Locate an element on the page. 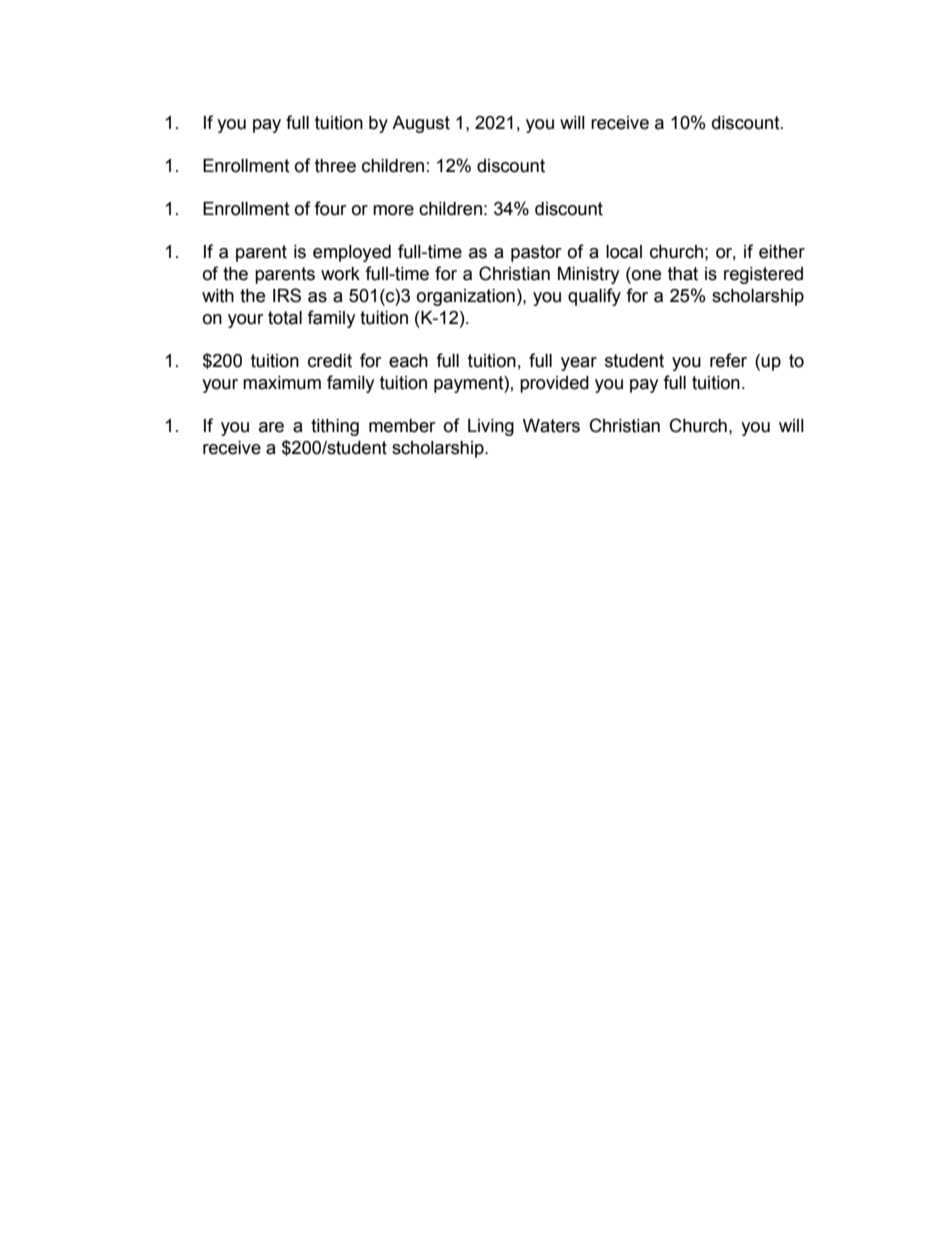 Image resolution: width=952 pixels, height=1233 pixels. more is located at coordinates (393, 210).
